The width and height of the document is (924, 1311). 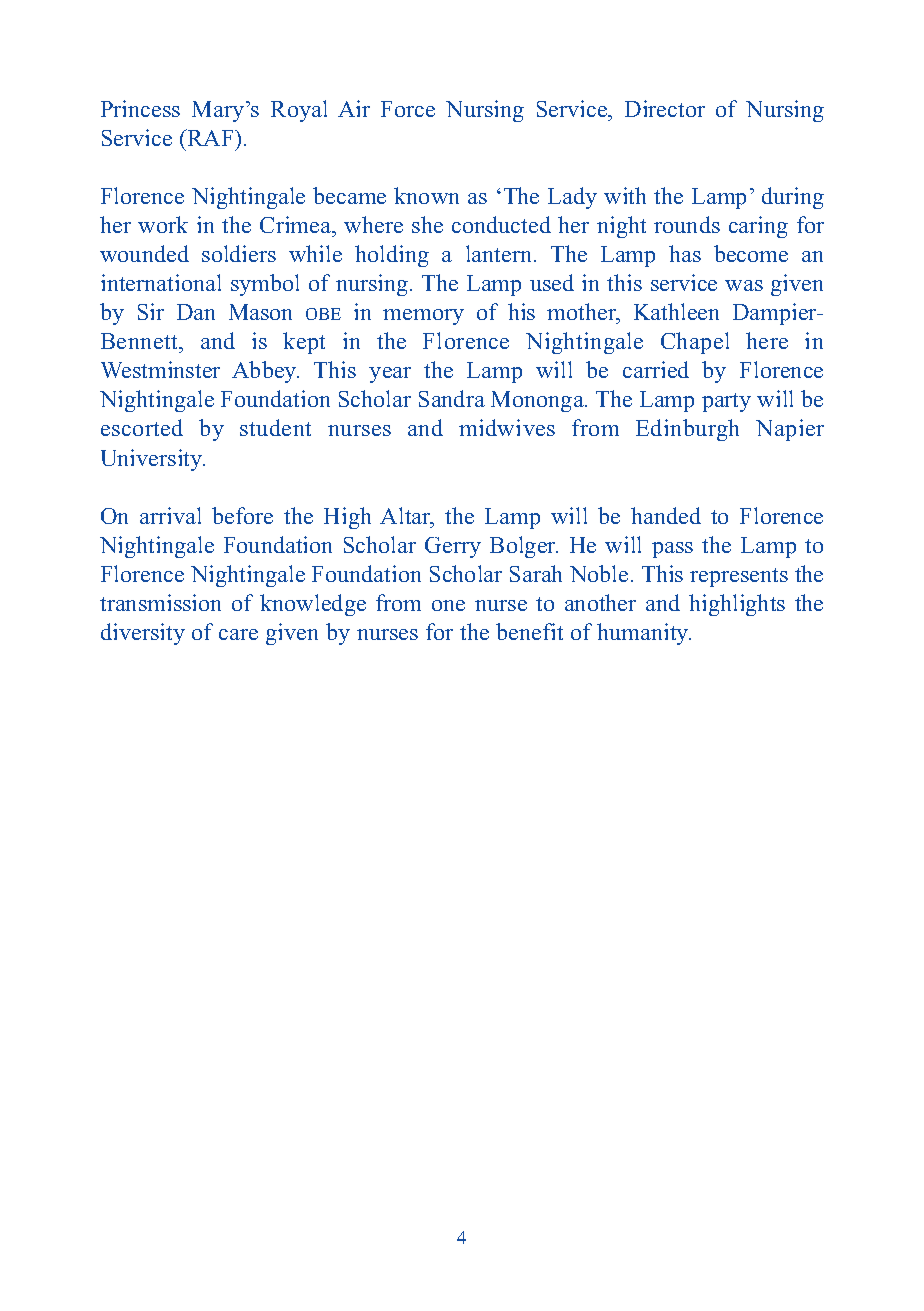 I want to click on one, so click(x=448, y=605).
